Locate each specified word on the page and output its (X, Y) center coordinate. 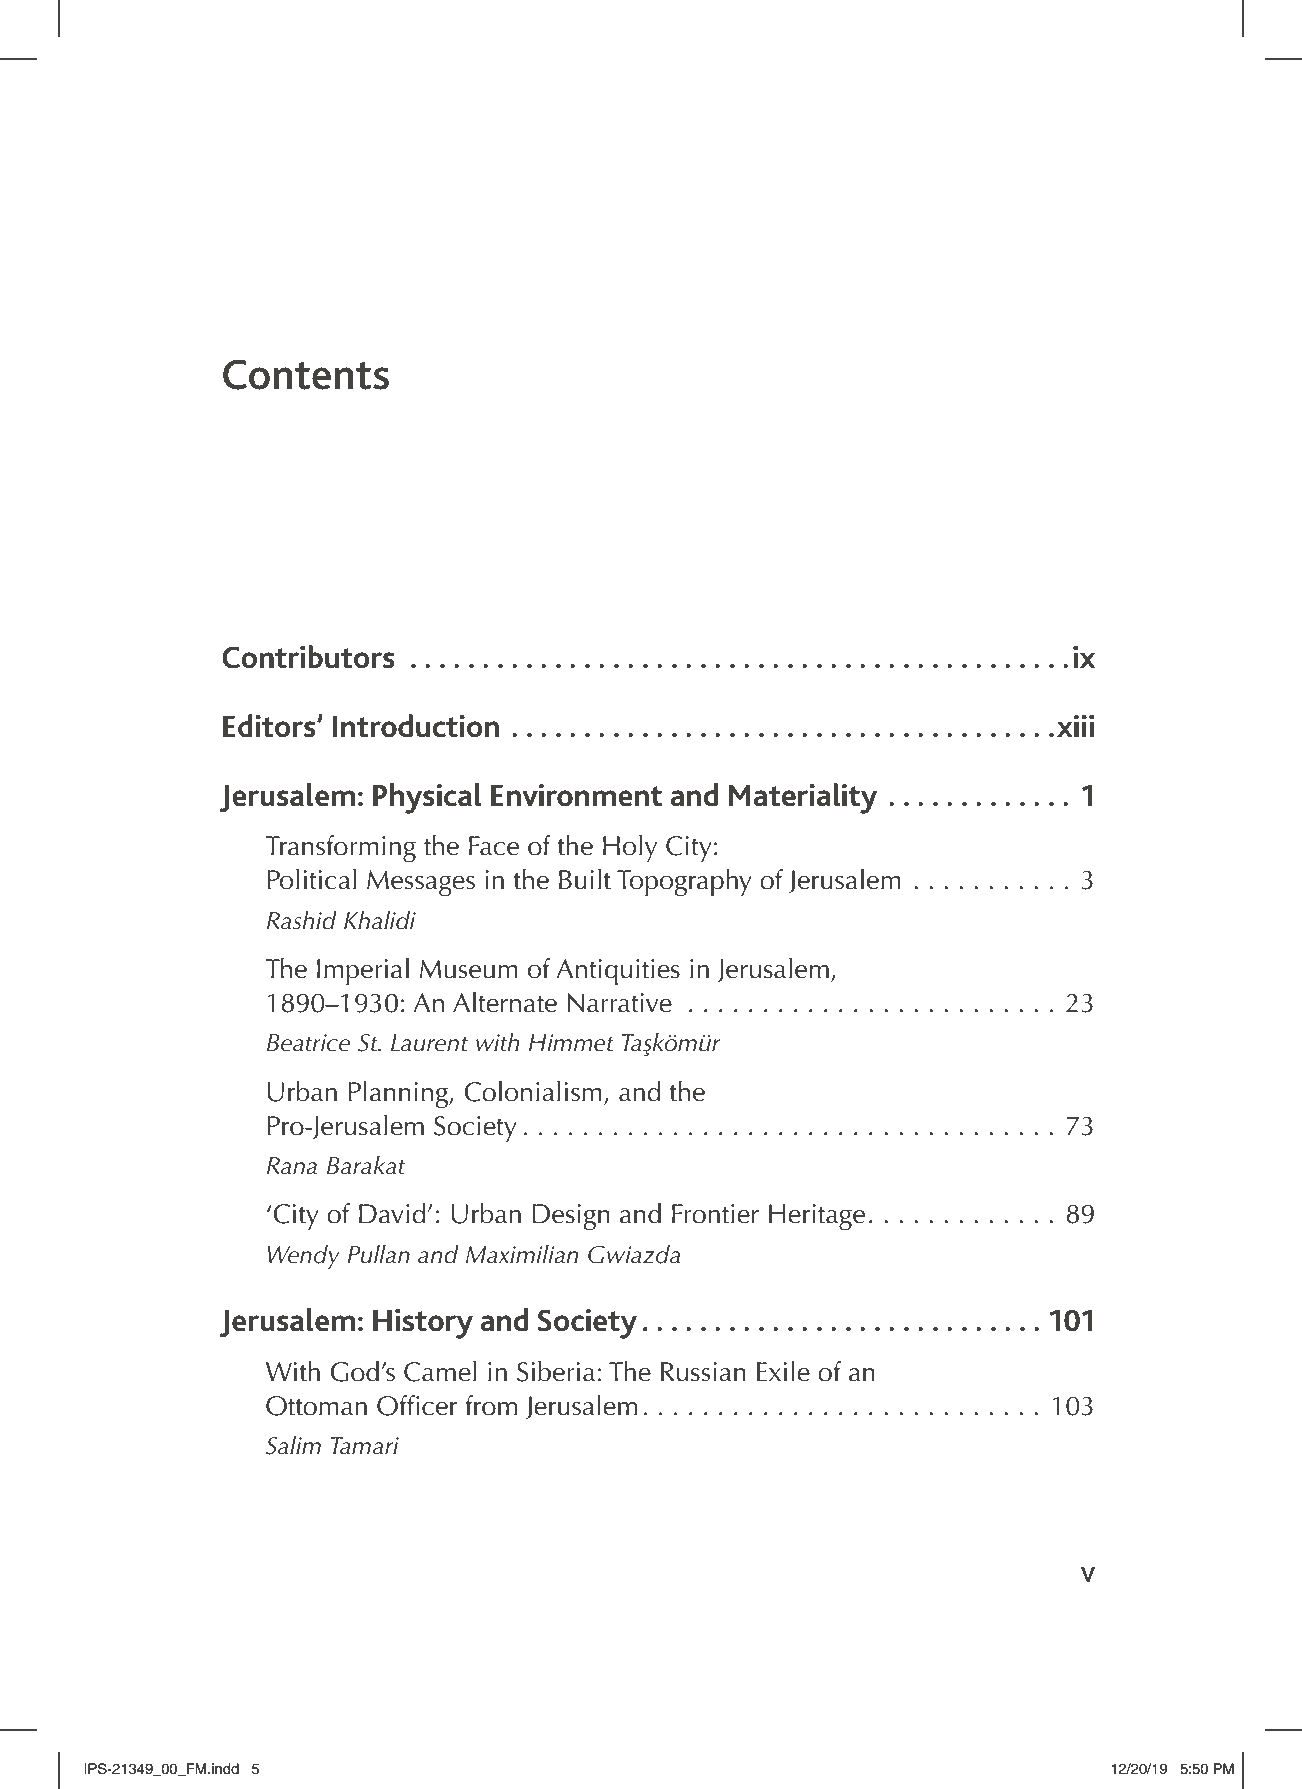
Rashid (302, 920)
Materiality (803, 798)
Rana (292, 1166)
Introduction (416, 726)
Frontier (715, 1214)
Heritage (817, 1217)
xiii (1076, 726)
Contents (306, 374)
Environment (576, 795)
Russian (703, 1372)
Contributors (308, 657)
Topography (684, 882)
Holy (630, 848)
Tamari (365, 1446)
